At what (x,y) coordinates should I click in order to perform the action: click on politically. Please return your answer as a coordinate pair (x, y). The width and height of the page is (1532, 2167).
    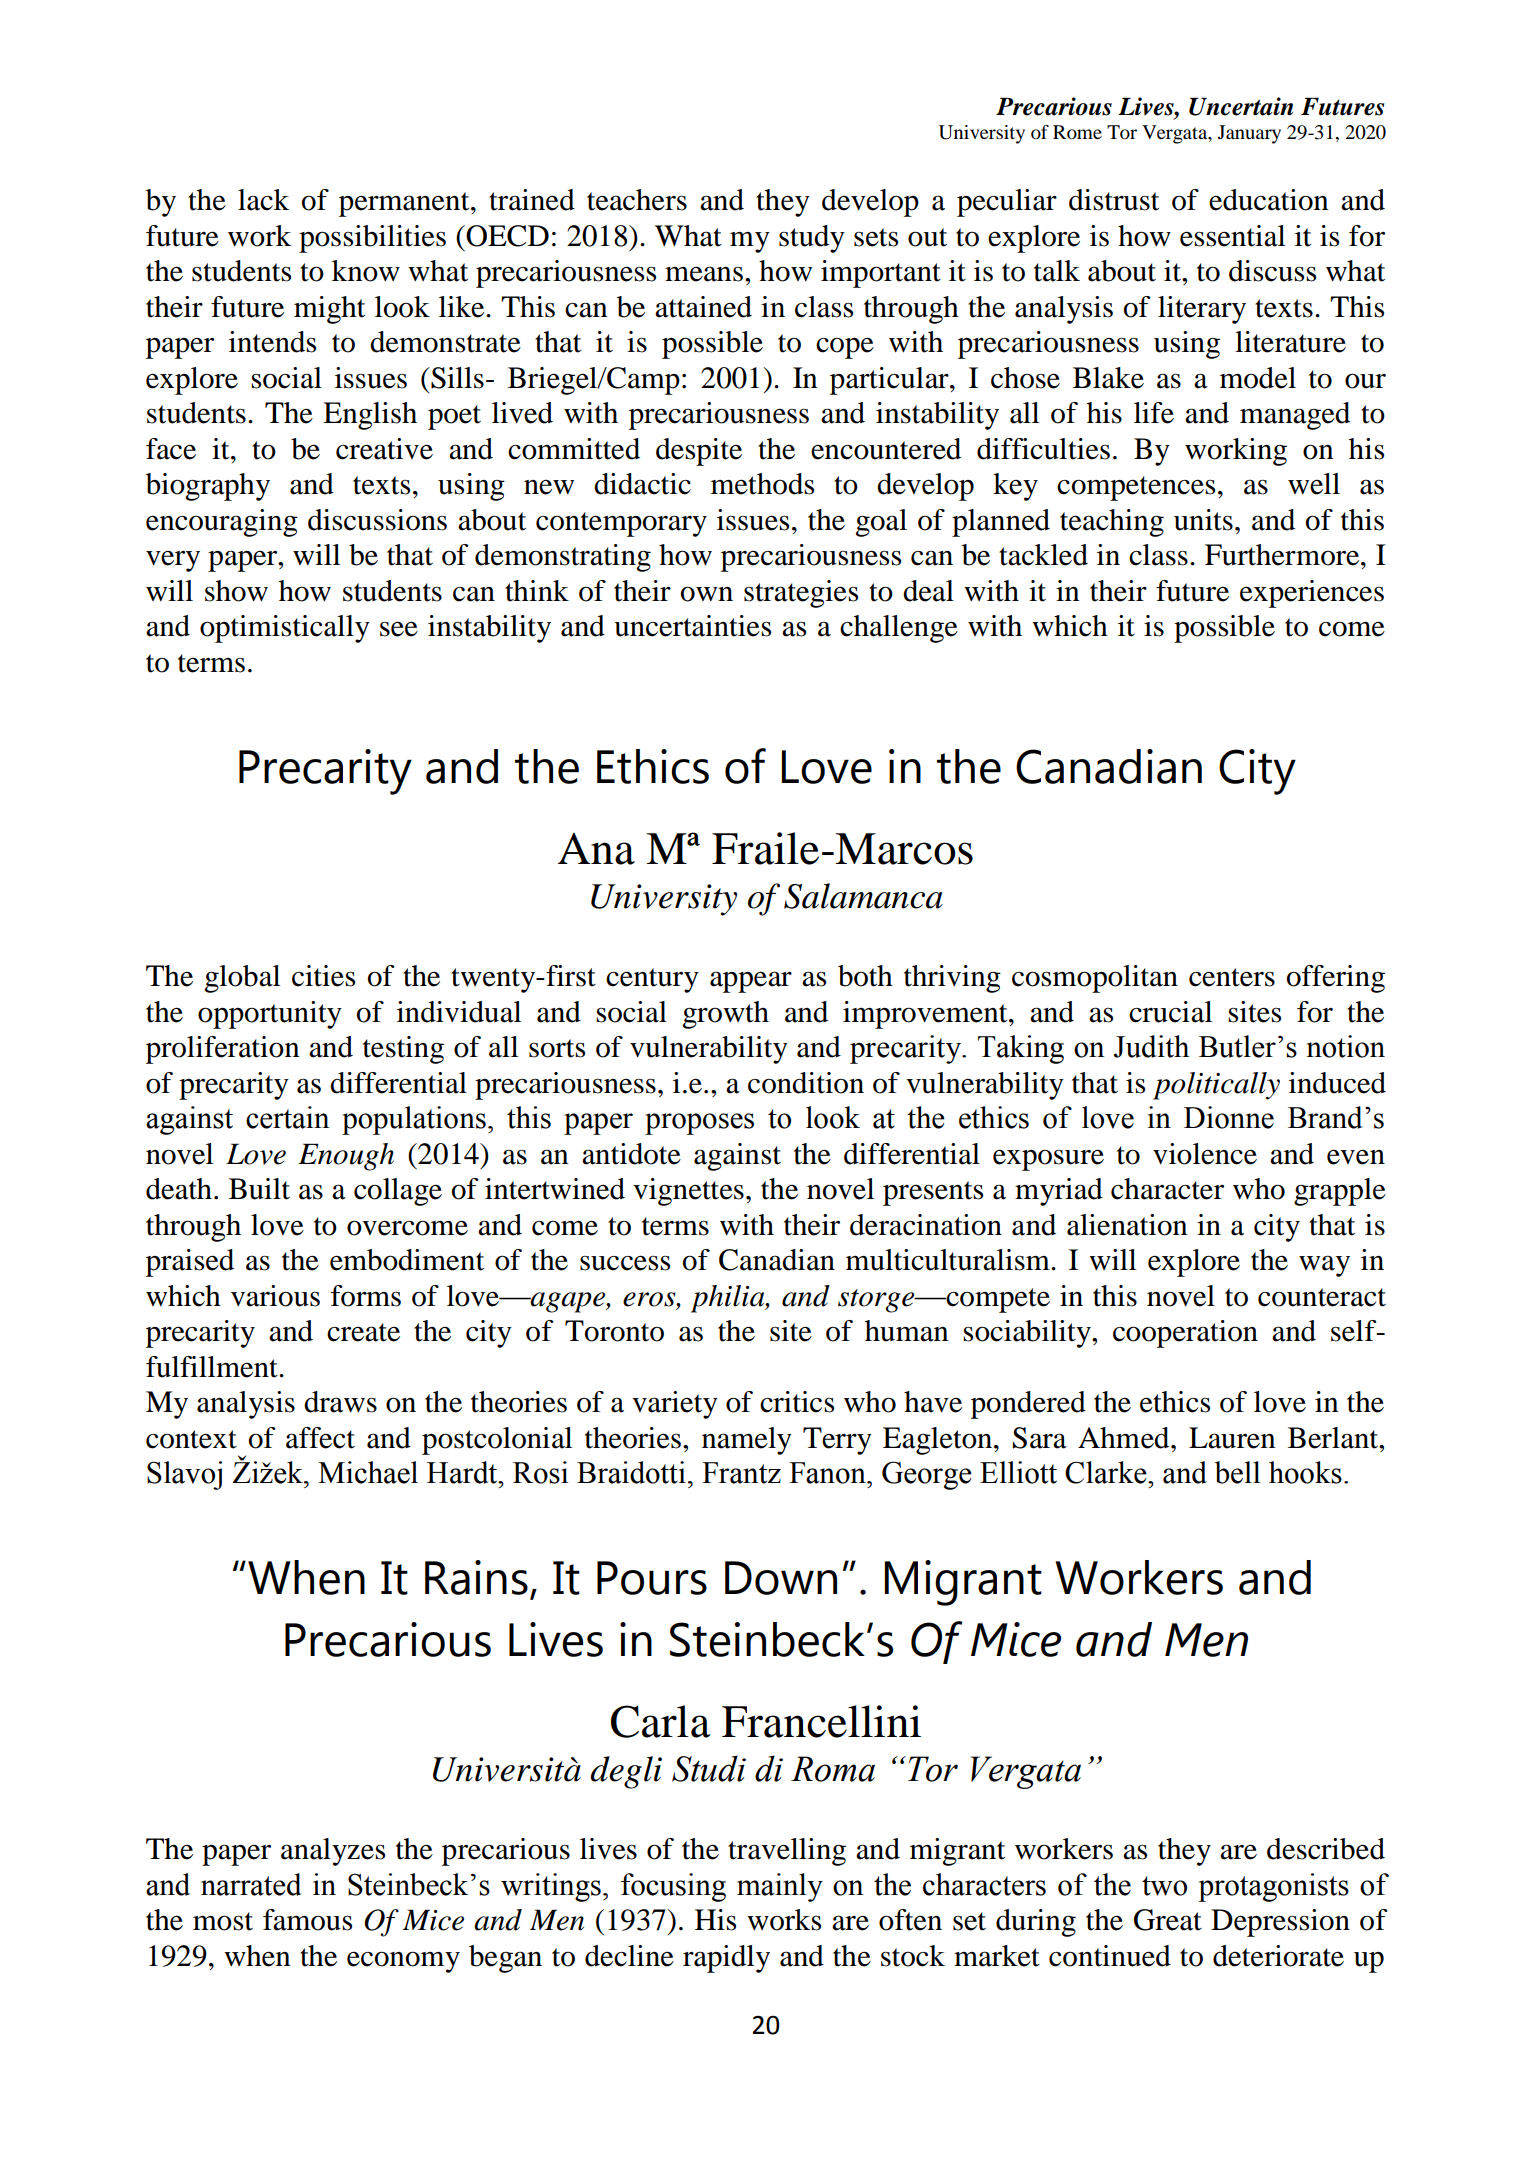
    Looking at the image, I should click on (1216, 1086).
